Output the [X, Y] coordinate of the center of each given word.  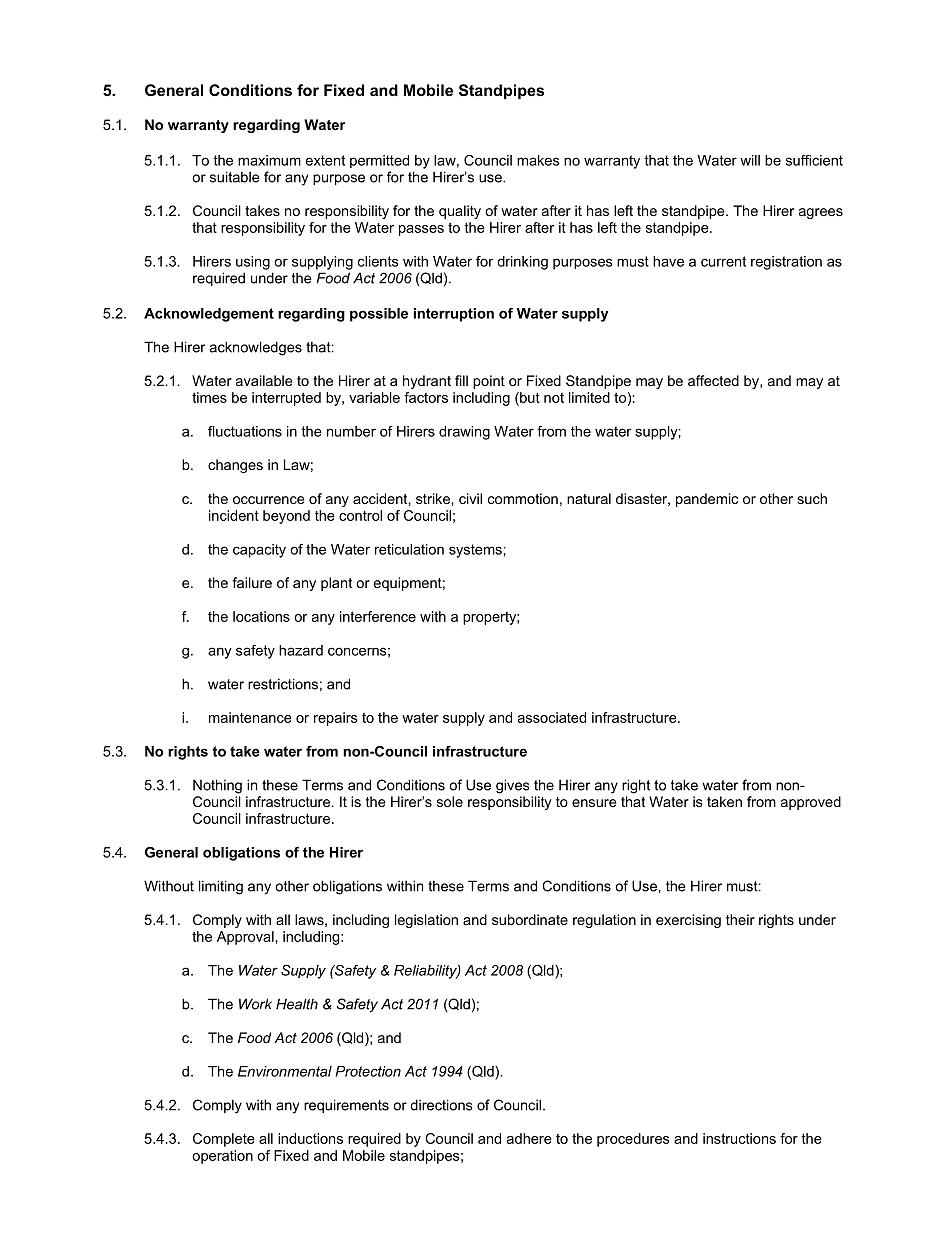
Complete [224, 1140]
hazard [301, 650]
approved [811, 803]
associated [552, 717]
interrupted [286, 399]
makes [538, 160]
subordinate [530, 919]
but [529, 399]
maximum [269, 160]
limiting [221, 887]
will [750, 160]
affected [713, 380]
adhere [529, 1138]
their [740, 919]
